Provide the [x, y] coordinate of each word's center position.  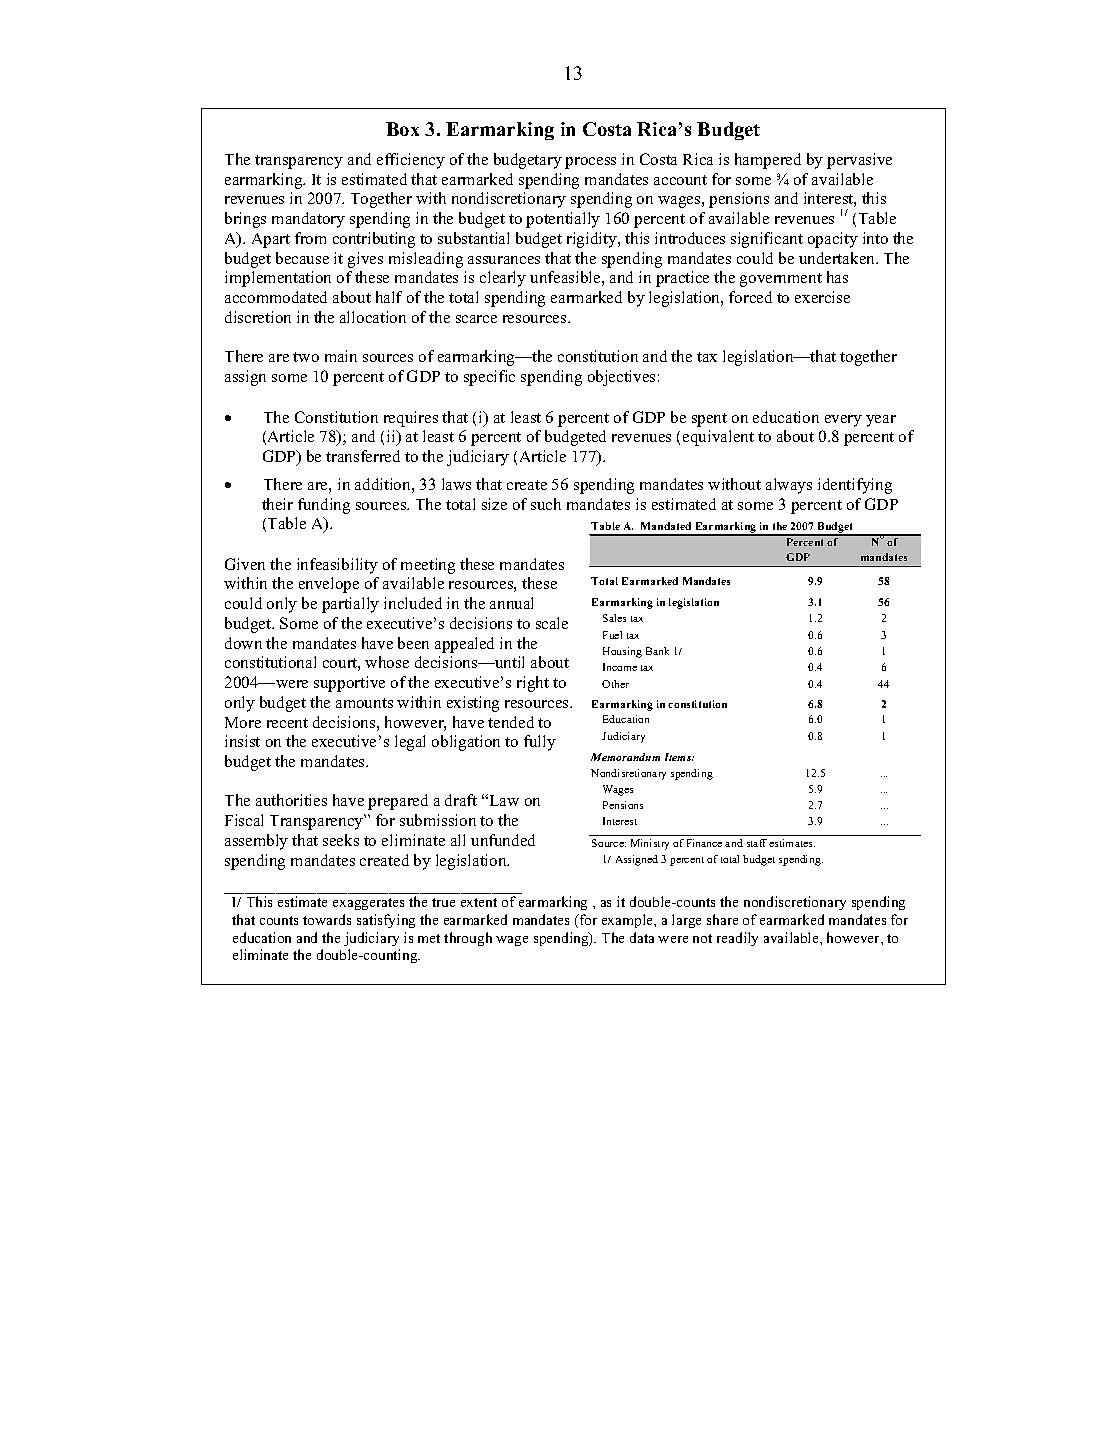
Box [402, 129]
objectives [621, 378]
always [789, 486]
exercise [822, 297]
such [546, 504]
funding [324, 506]
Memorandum [625, 757]
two [306, 357]
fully [540, 743]
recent [287, 723]
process [590, 163]
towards [327, 919]
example [628, 921]
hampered [768, 161]
